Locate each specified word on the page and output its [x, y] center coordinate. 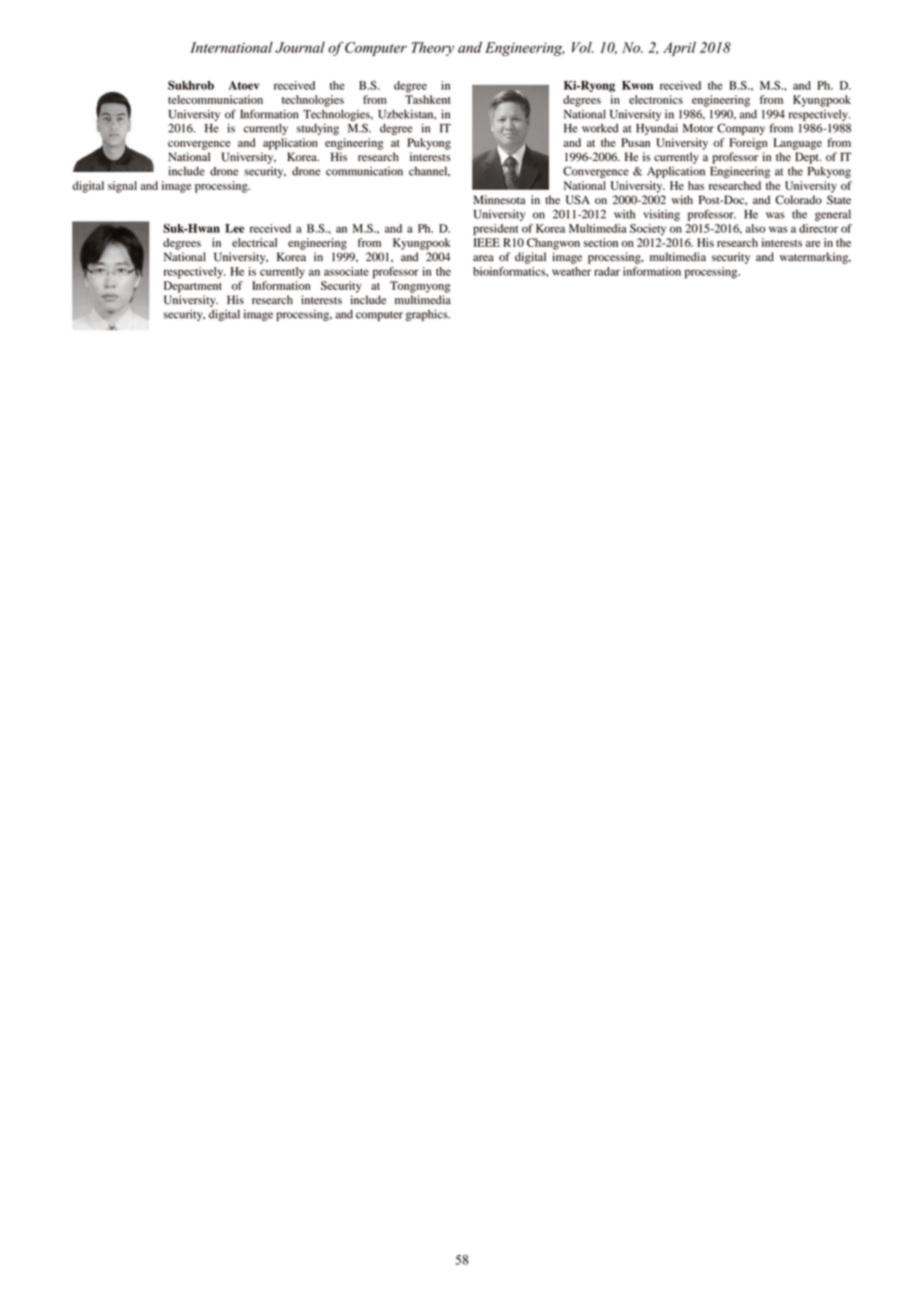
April [679, 49]
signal [122, 187]
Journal [300, 47]
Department [193, 287]
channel [429, 171]
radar [607, 271]
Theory [433, 49]
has [696, 185]
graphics [428, 315]
